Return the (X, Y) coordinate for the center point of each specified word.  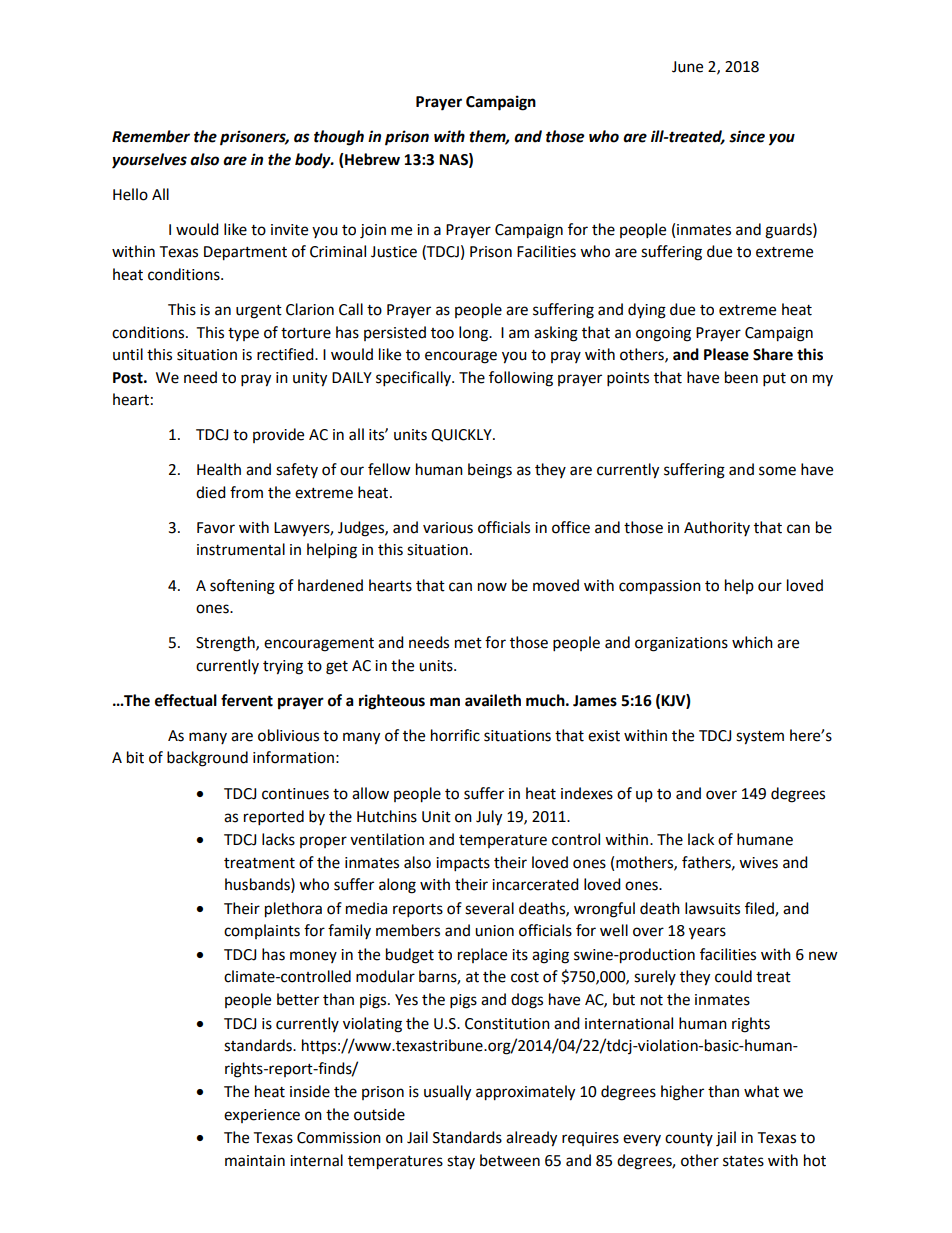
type (243, 334)
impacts (463, 864)
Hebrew (371, 160)
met (468, 643)
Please (726, 354)
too (442, 333)
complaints (262, 931)
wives (758, 863)
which (752, 642)
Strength (226, 644)
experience (262, 1116)
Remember (151, 136)
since (747, 136)
